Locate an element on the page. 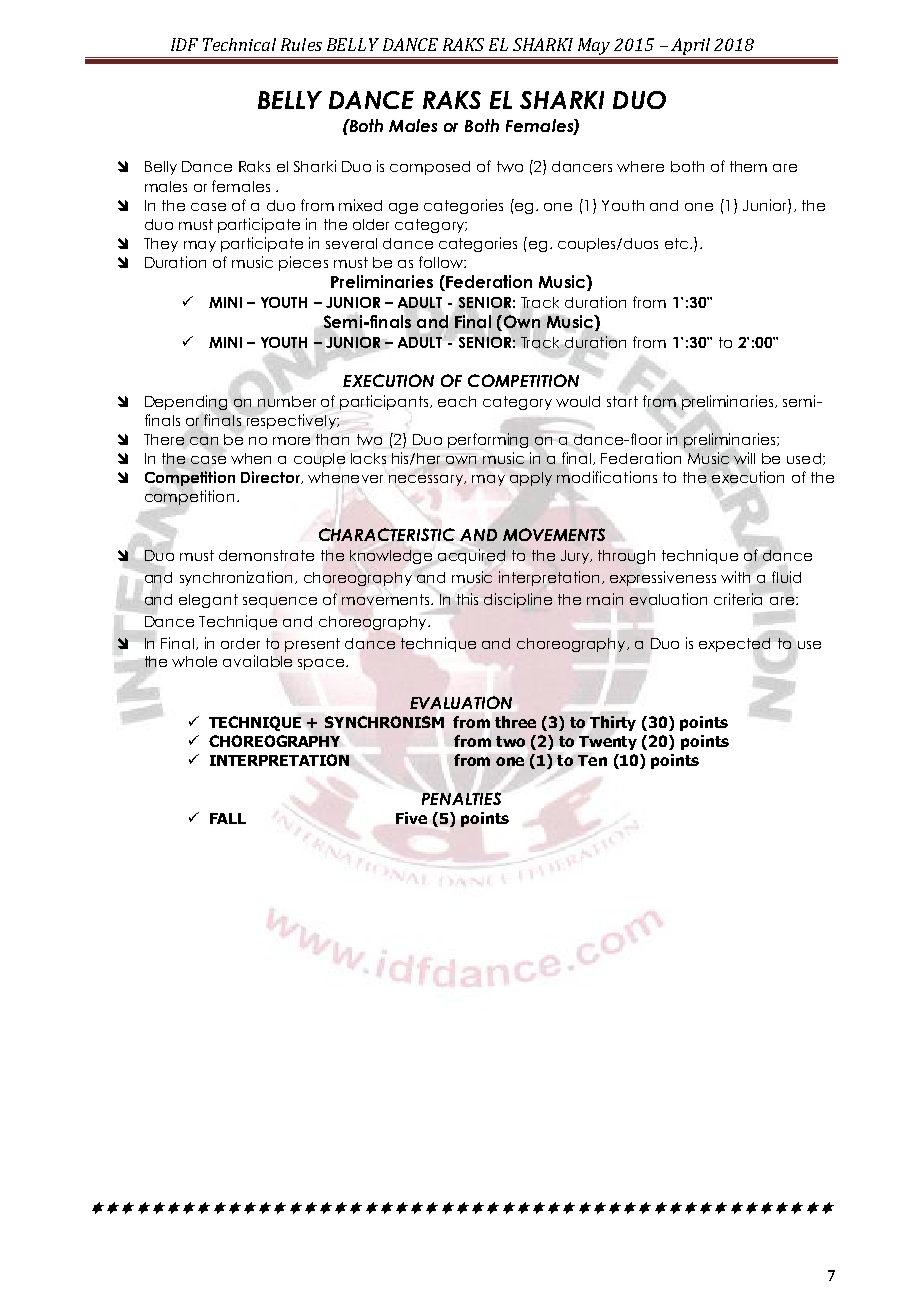  Technical is located at coordinates (239, 44).
